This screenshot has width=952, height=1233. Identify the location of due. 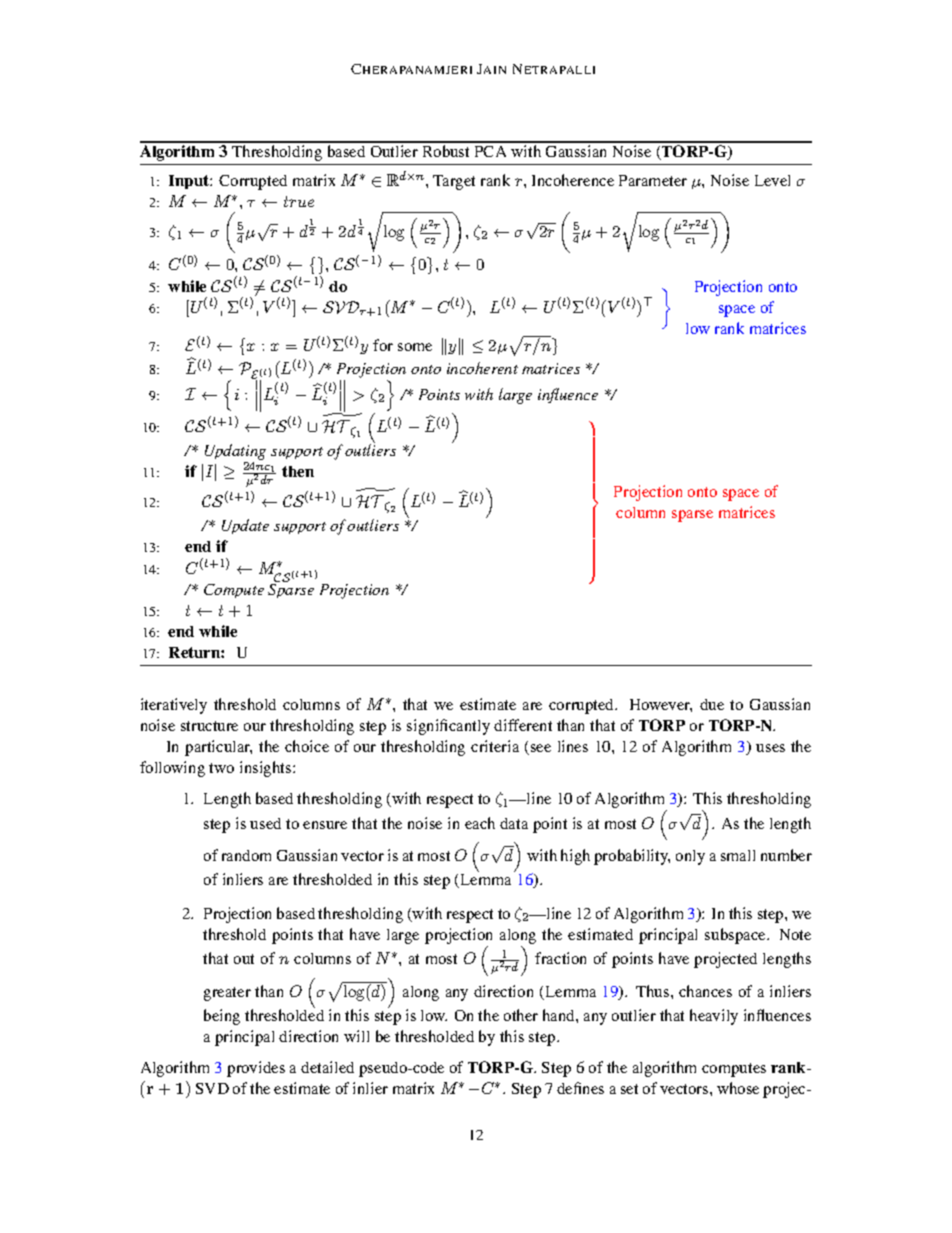
(712, 704).
